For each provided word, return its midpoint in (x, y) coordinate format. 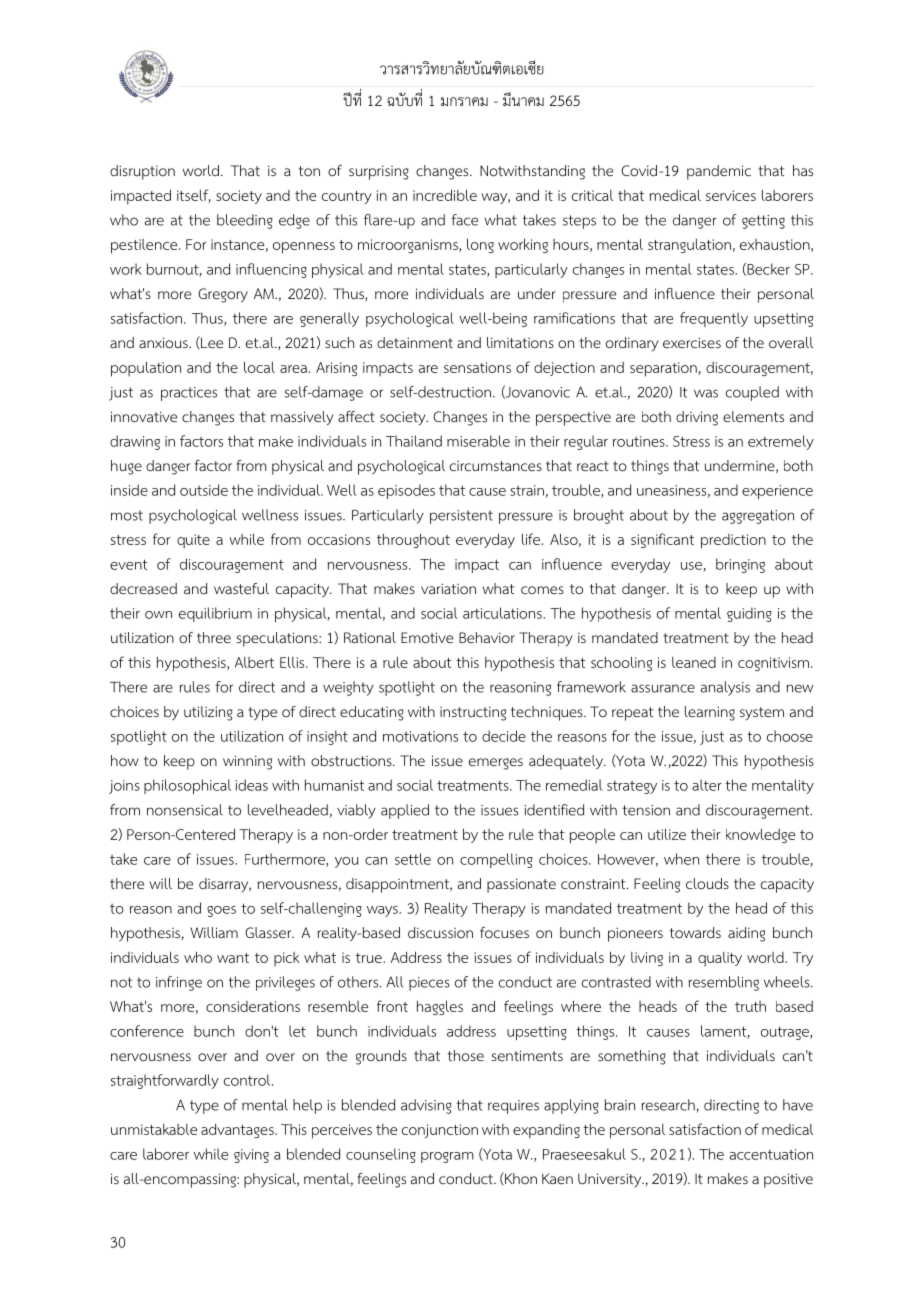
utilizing (208, 713)
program (447, 1157)
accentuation (771, 1154)
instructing (473, 713)
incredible (445, 195)
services (731, 195)
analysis (725, 688)
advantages (238, 1130)
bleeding (245, 221)
